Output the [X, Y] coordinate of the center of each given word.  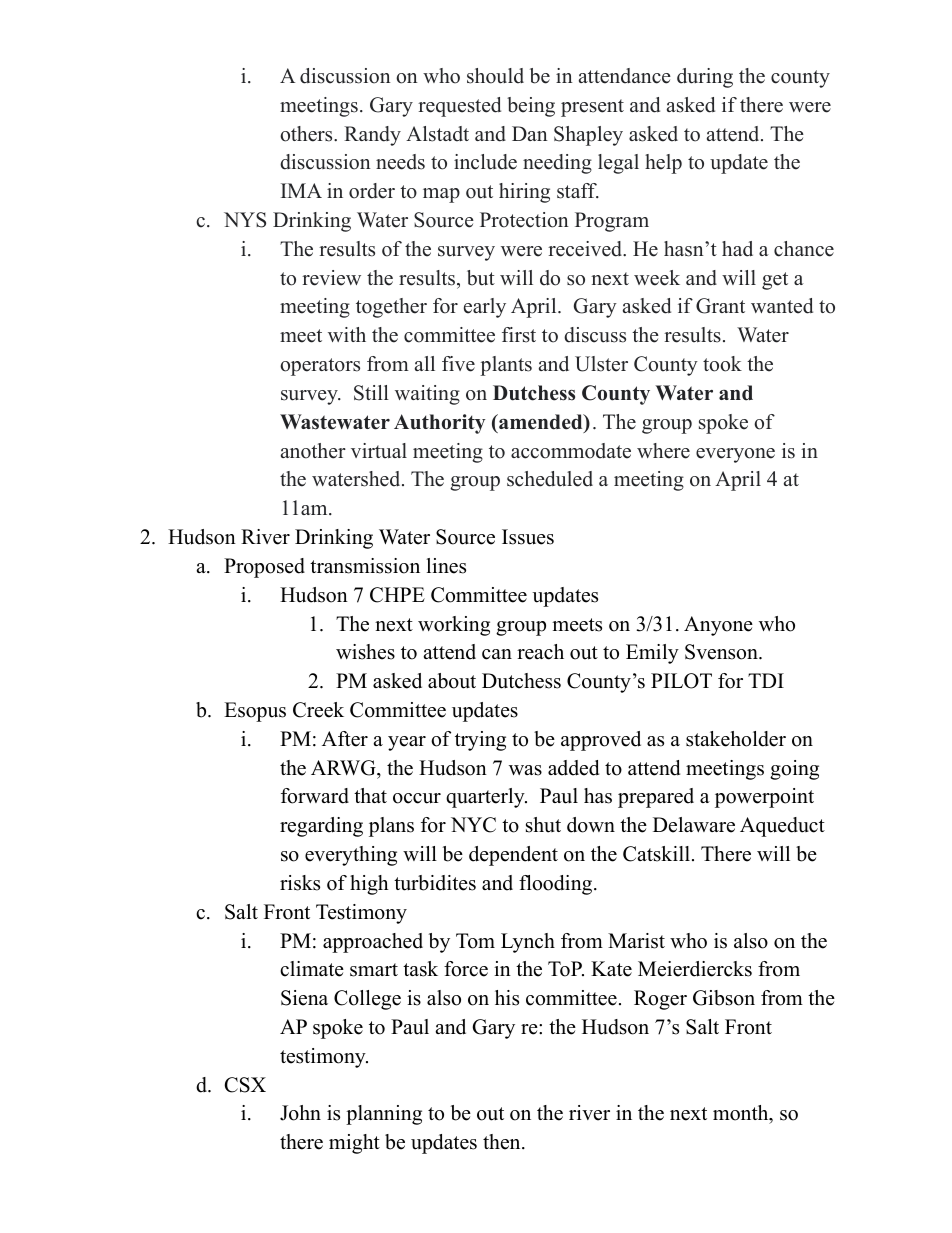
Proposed [264, 568]
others [307, 134]
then [503, 1142]
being [531, 107]
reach [540, 652]
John [300, 1113]
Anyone [718, 626]
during [705, 78]
